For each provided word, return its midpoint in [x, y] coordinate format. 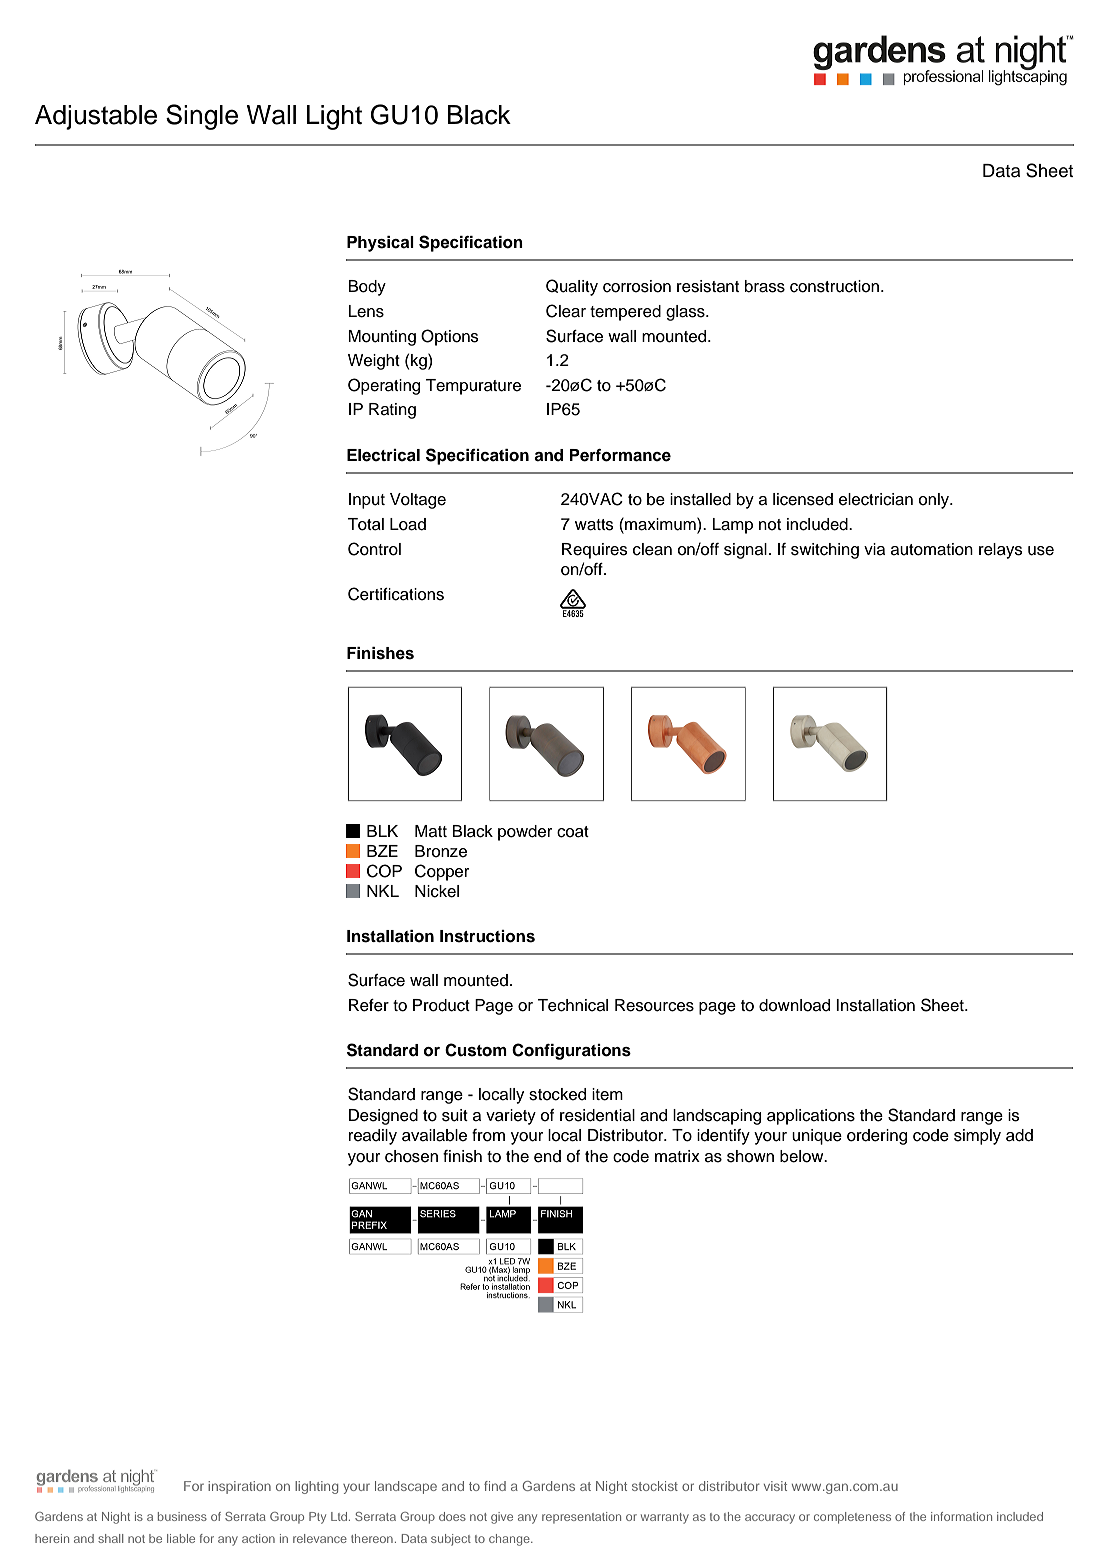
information [961, 1516]
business [182, 1516]
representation [581, 1518]
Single [202, 117]
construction [836, 286]
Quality [572, 287]
